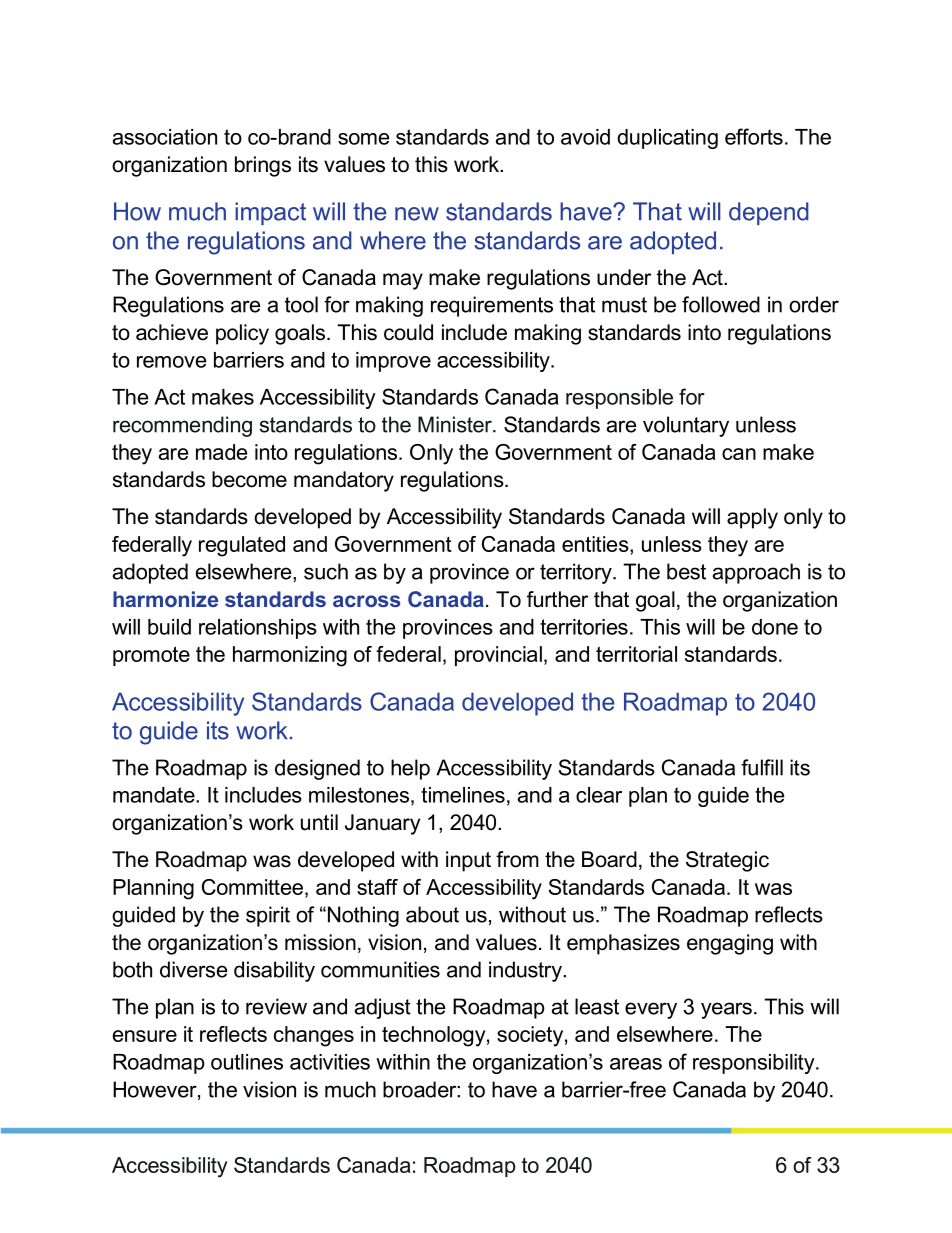  I want to click on efforts, so click(754, 136).
